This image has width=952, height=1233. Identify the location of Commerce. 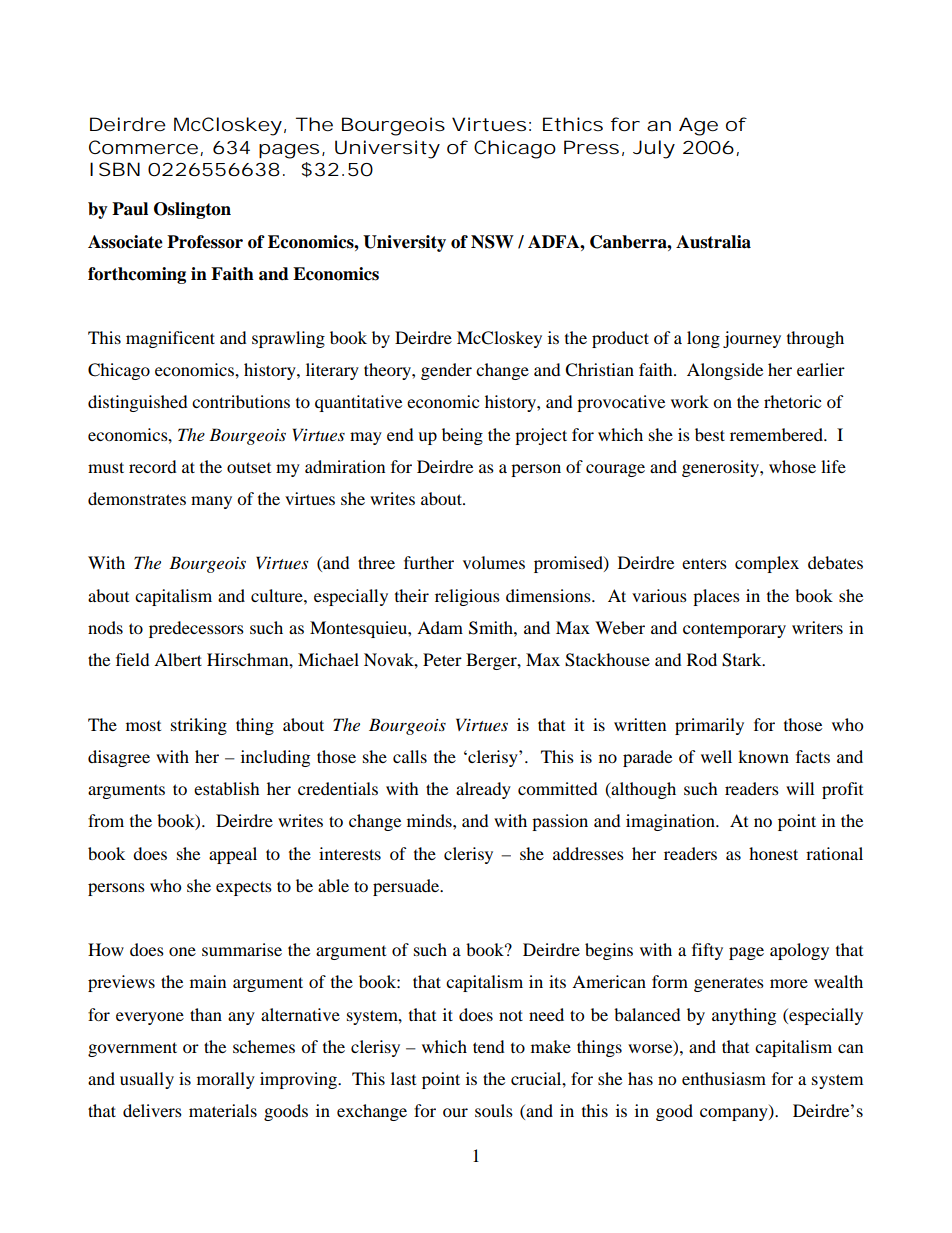
(143, 147).
